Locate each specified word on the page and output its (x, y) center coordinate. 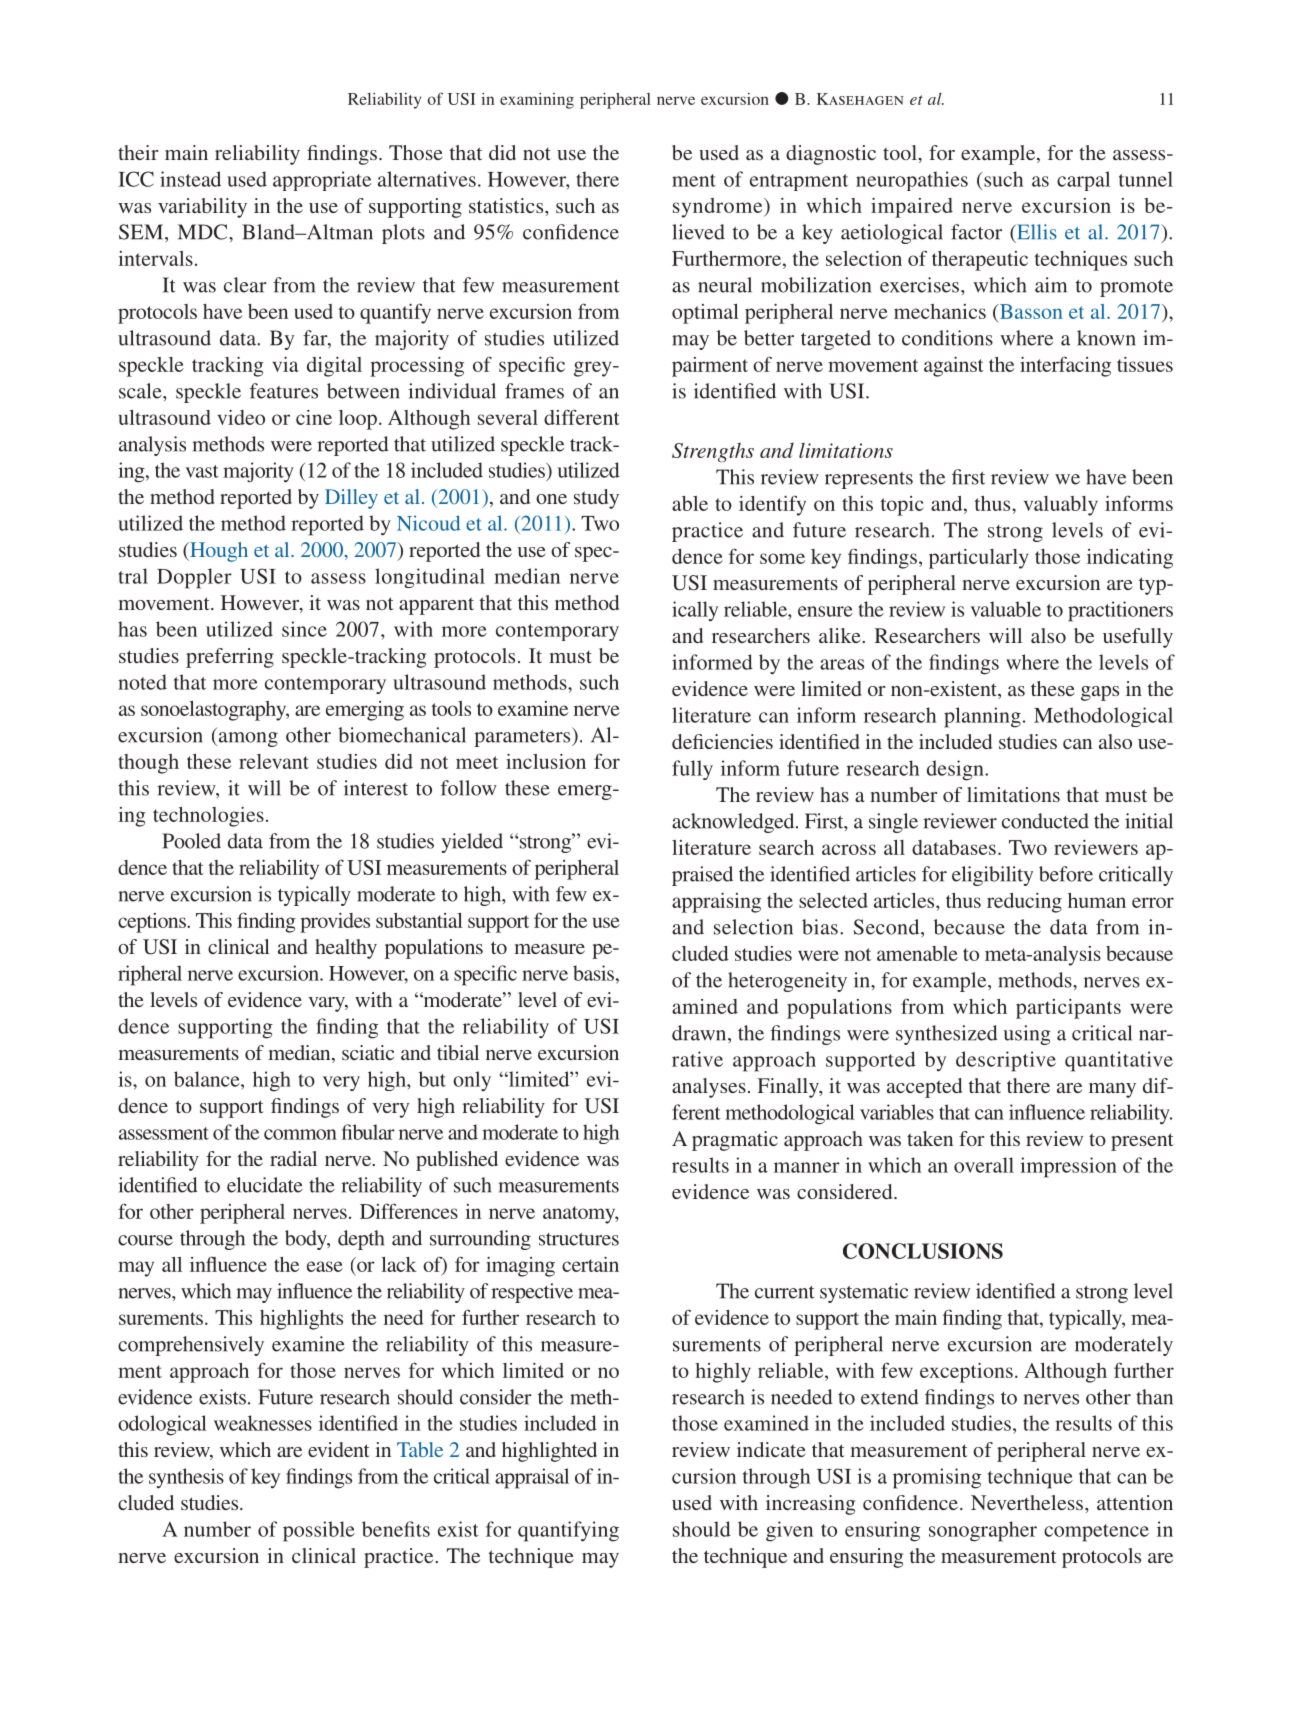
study (596, 499)
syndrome (719, 208)
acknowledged (734, 823)
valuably (1061, 506)
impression (1068, 1167)
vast (202, 471)
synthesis (186, 1478)
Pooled (191, 841)
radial (293, 1158)
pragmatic (735, 1141)
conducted (1045, 821)
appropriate (322, 181)
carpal (1083, 181)
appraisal (532, 1478)
